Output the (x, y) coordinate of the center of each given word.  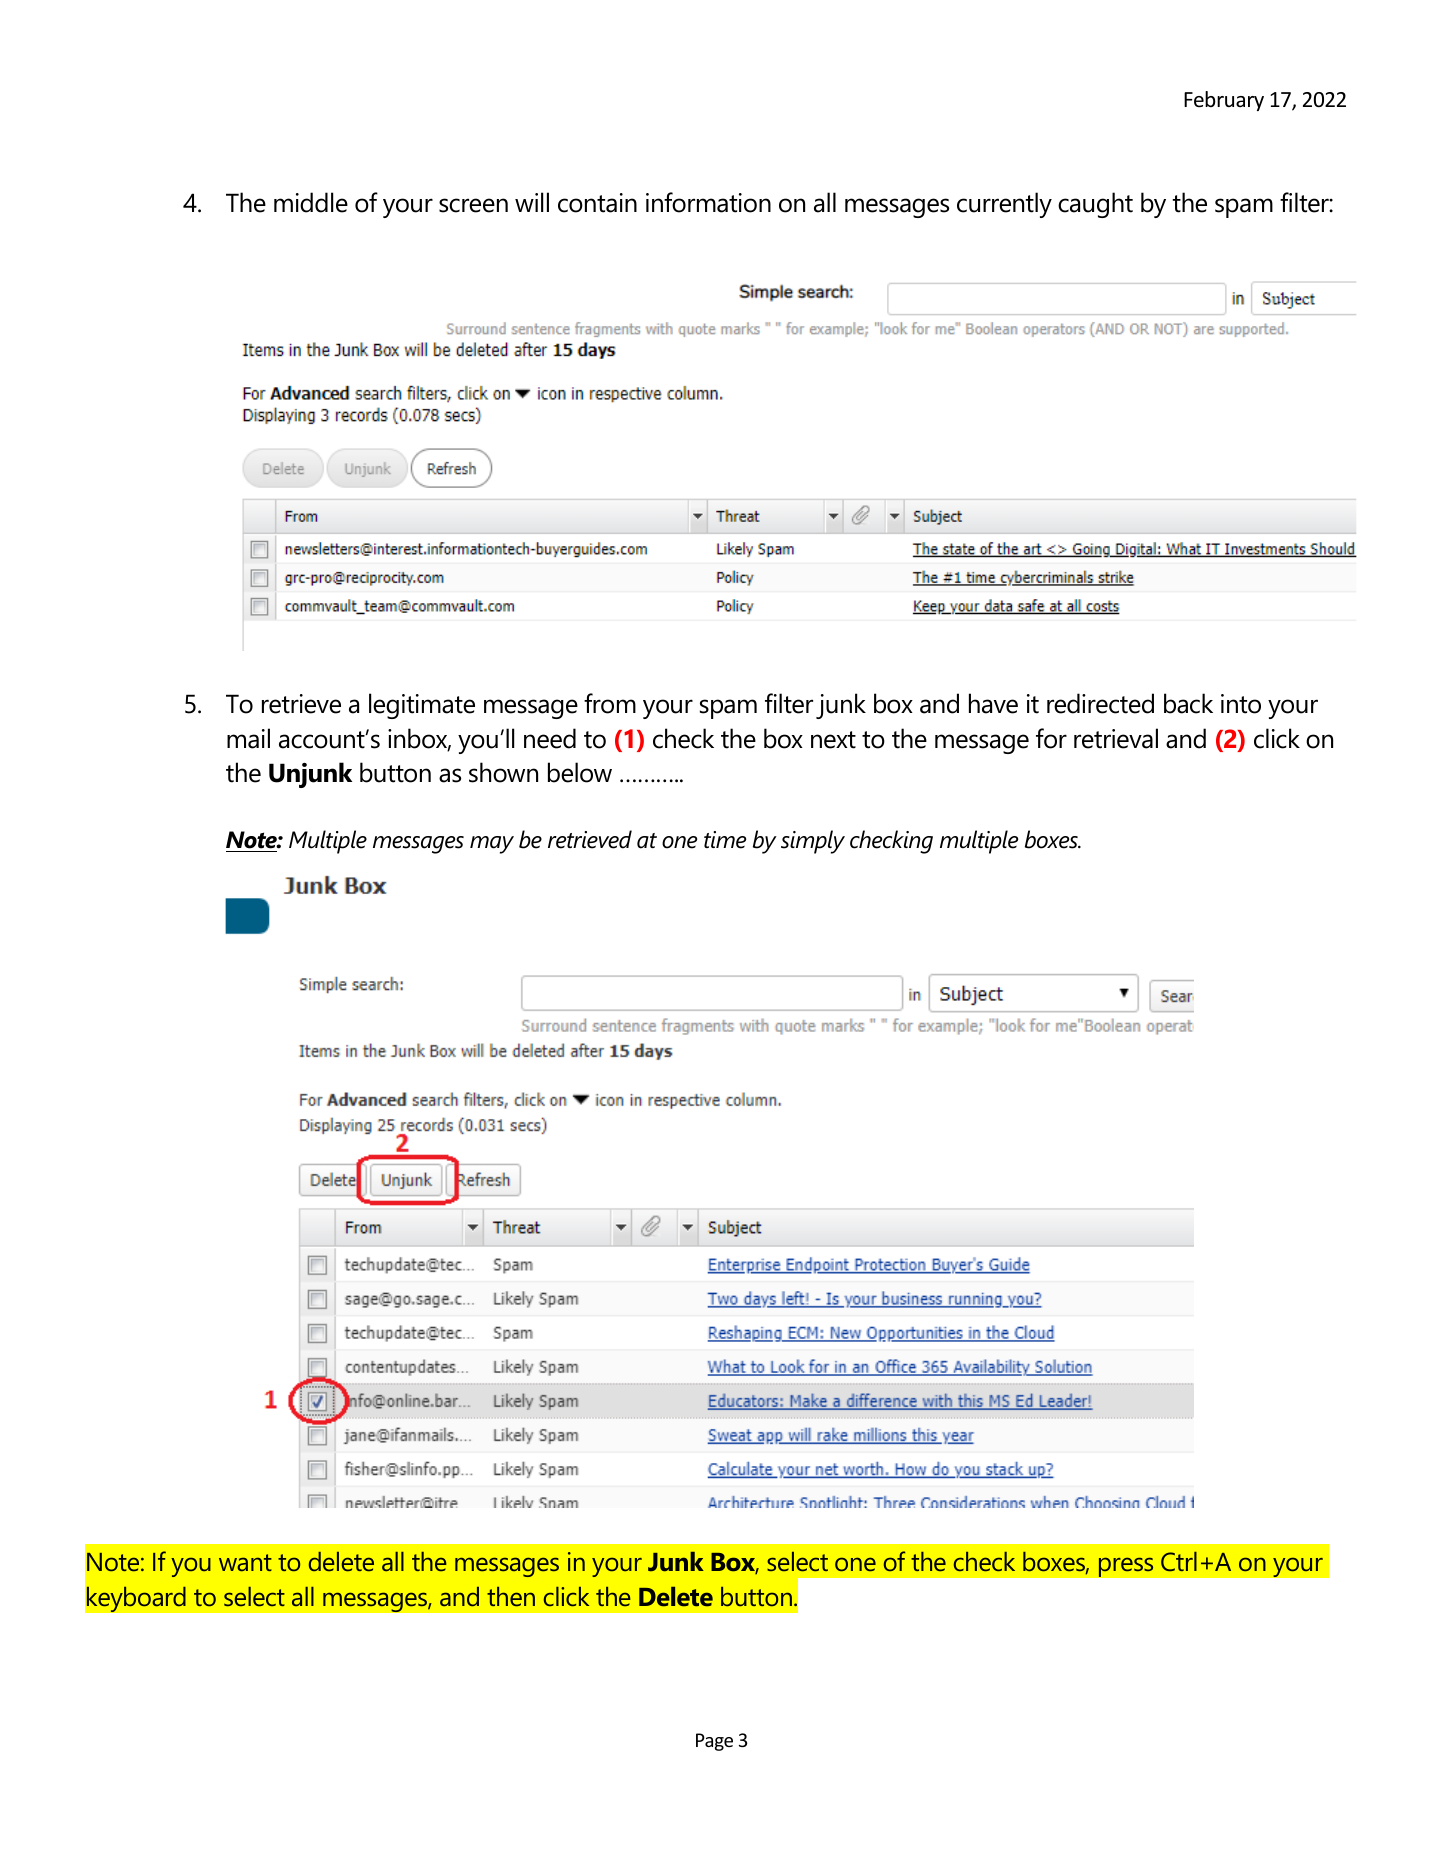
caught (1095, 205)
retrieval (1116, 738)
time (725, 840)
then (511, 1597)
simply (813, 842)
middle (311, 202)
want (245, 1563)
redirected (1100, 703)
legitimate (422, 706)
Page (714, 1742)
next (833, 740)
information (708, 202)
